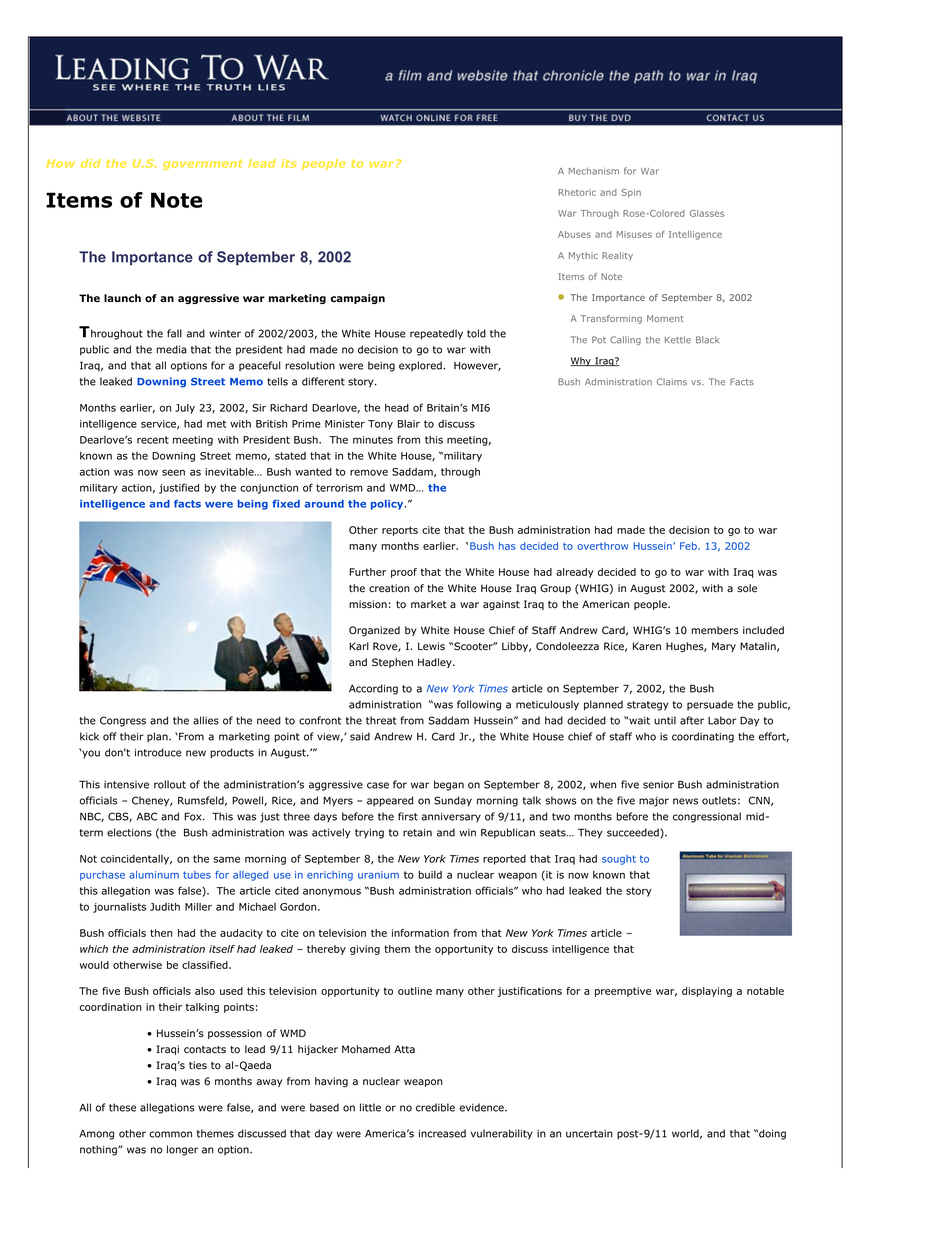 The image size is (952, 1233). What do you see at coordinates (435, 1107) in the image?
I see `credible` at bounding box center [435, 1107].
